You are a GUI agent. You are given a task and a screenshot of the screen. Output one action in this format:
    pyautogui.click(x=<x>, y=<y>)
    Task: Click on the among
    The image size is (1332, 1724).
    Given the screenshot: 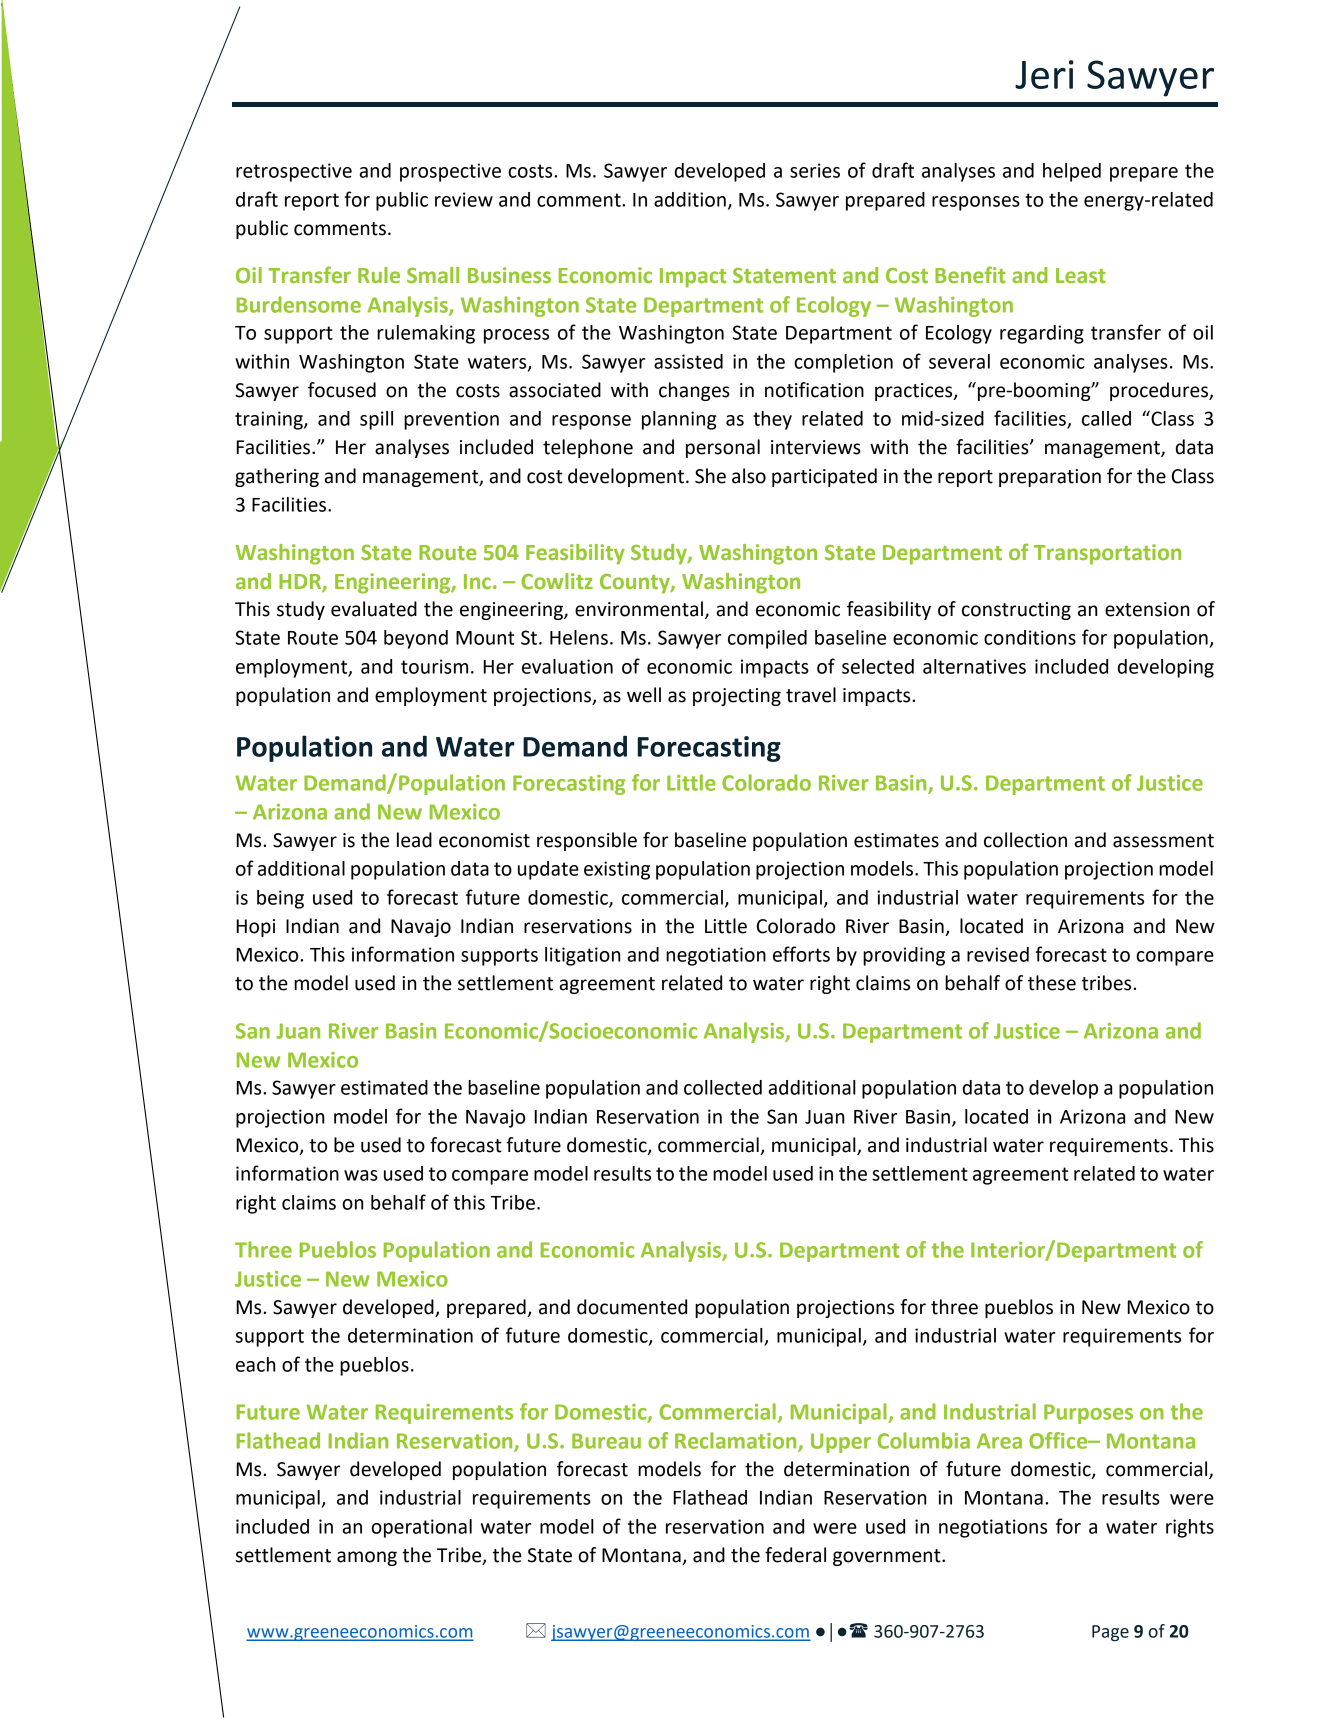 What is the action you would take?
    pyautogui.click(x=367, y=1558)
